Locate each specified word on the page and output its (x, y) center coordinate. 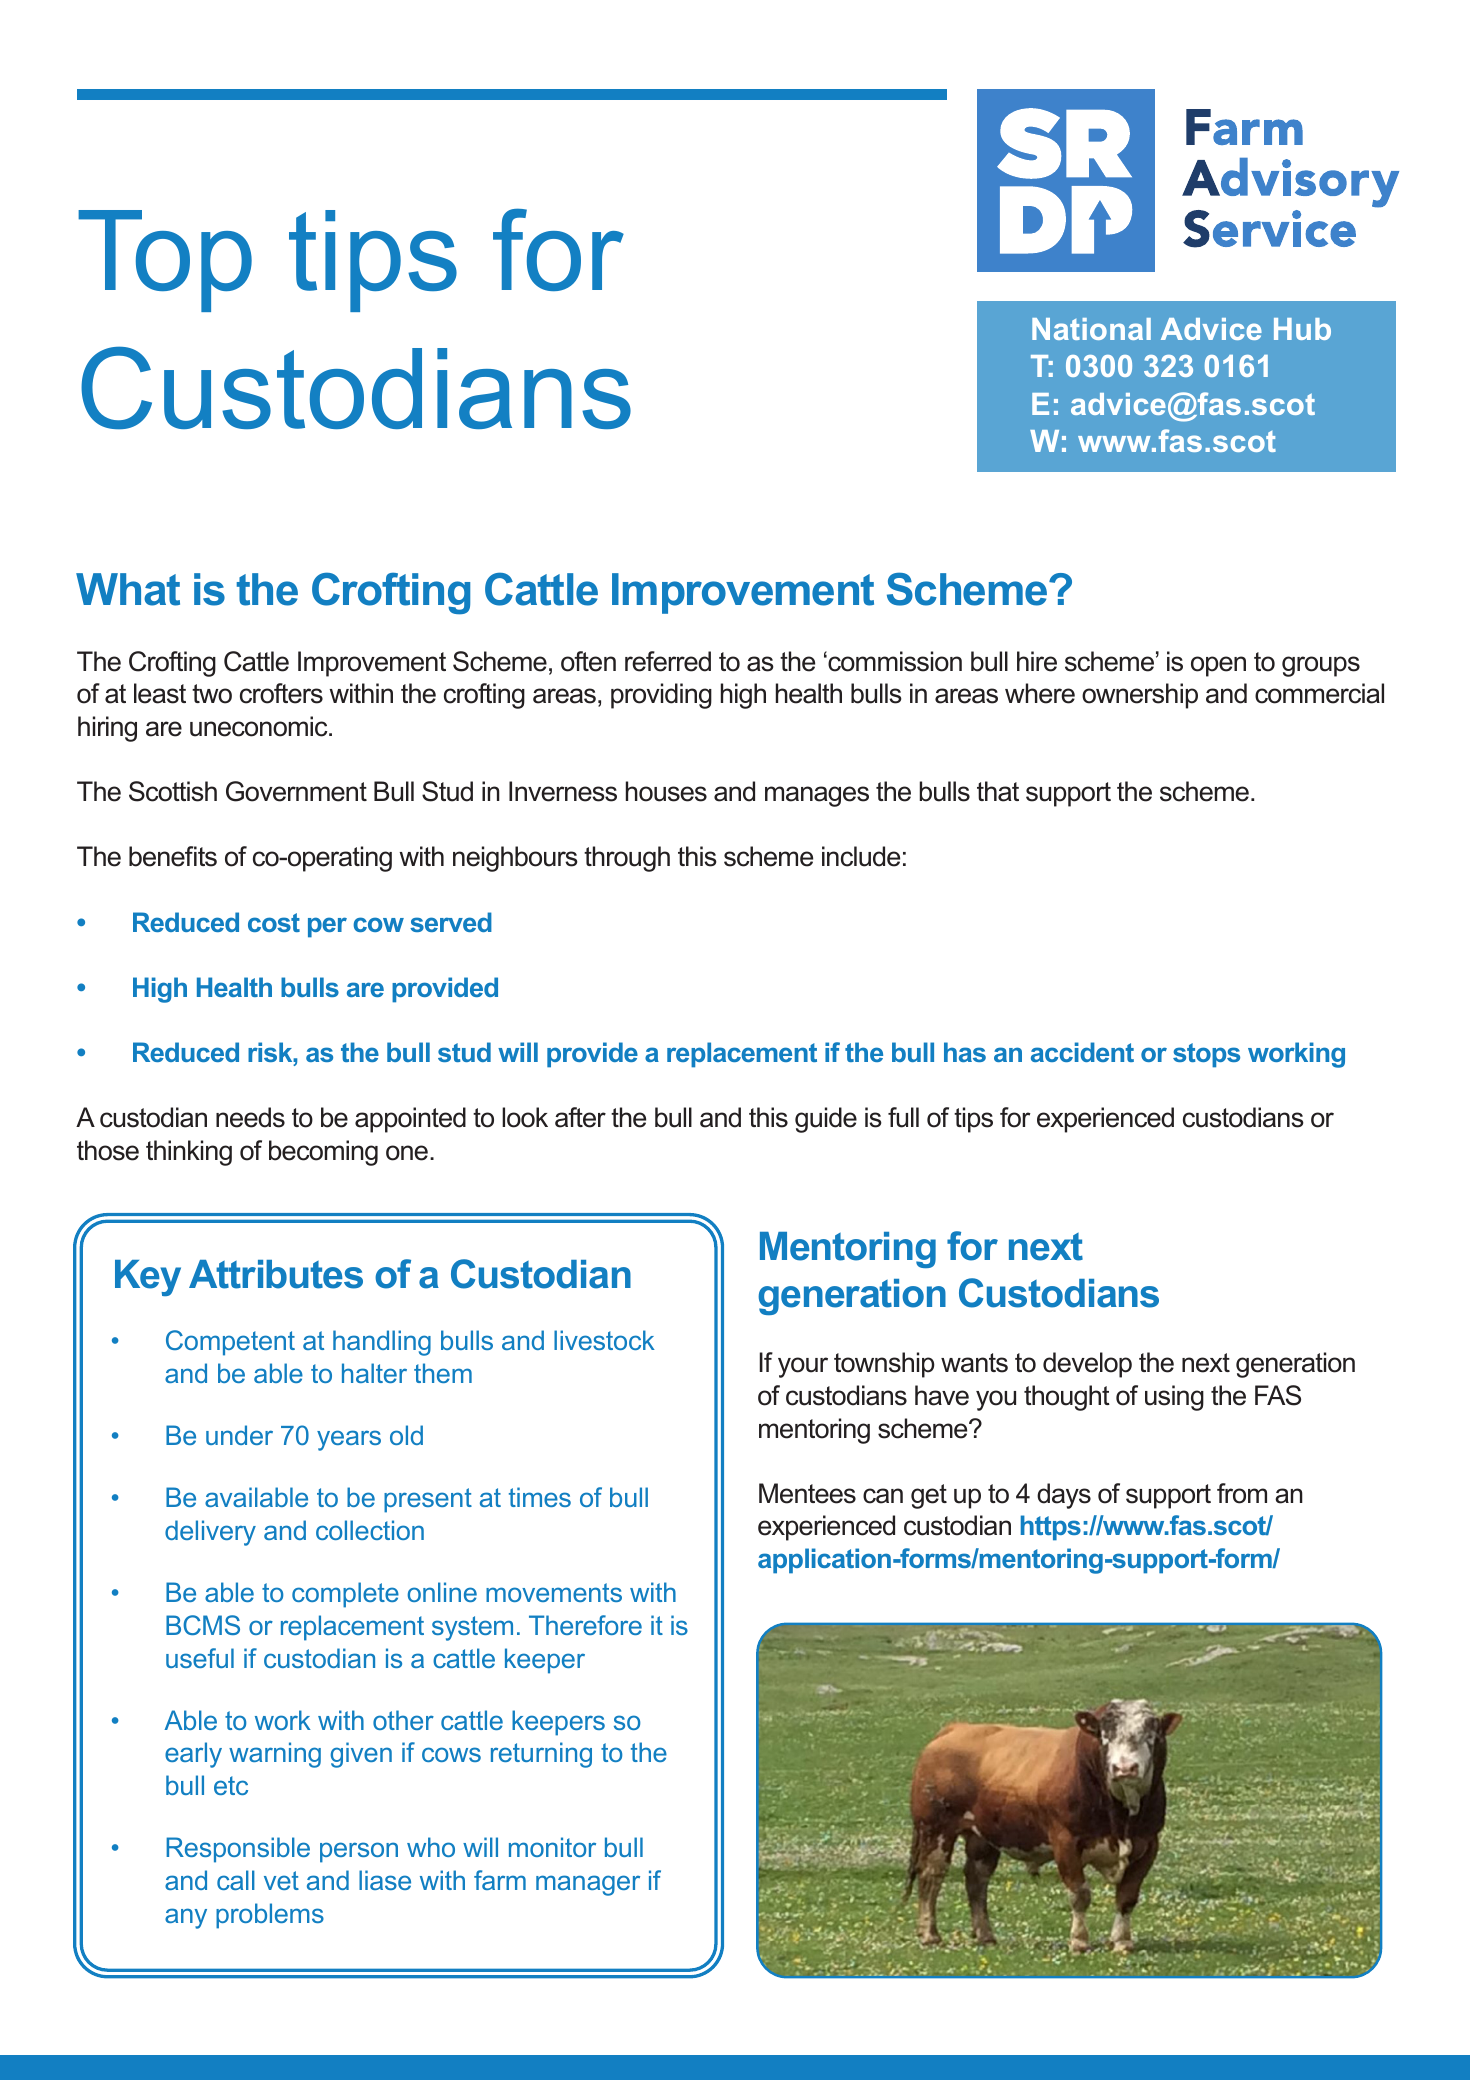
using (1174, 1398)
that (998, 791)
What (128, 589)
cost (274, 922)
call (236, 1880)
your (803, 1367)
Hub (1302, 329)
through (627, 859)
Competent (230, 1343)
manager (588, 1885)
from (1242, 1493)
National (1091, 329)
